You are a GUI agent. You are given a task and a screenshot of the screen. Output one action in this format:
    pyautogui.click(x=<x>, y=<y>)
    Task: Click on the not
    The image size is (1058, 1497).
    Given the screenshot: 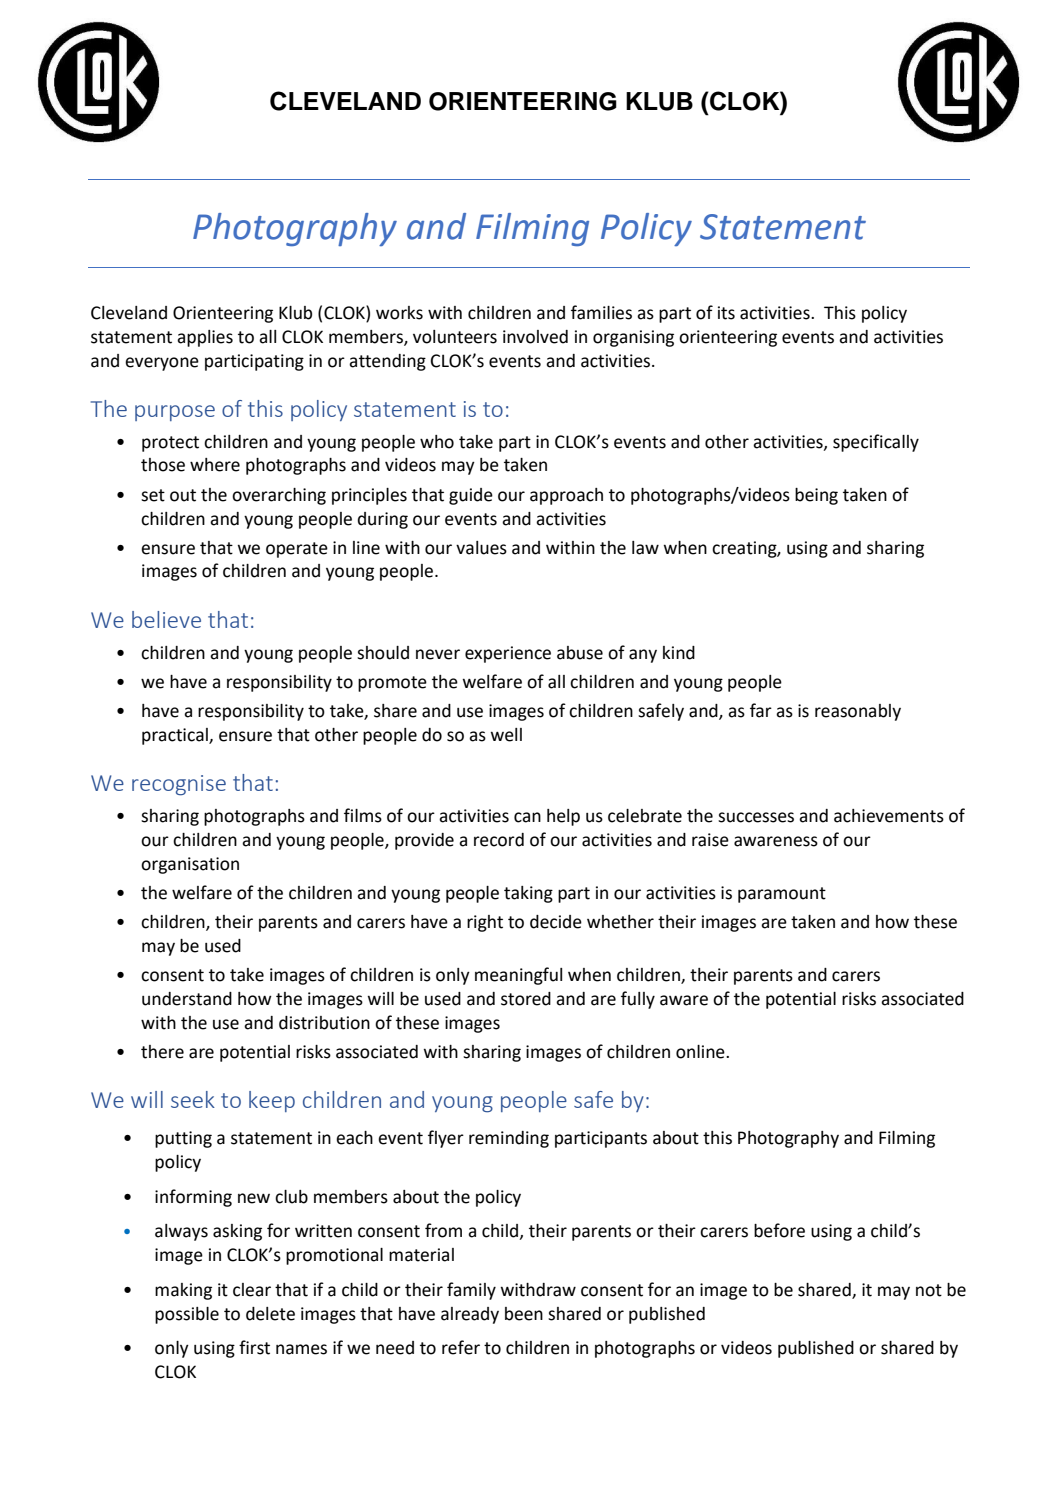 What is the action you would take?
    pyautogui.click(x=929, y=1290)
